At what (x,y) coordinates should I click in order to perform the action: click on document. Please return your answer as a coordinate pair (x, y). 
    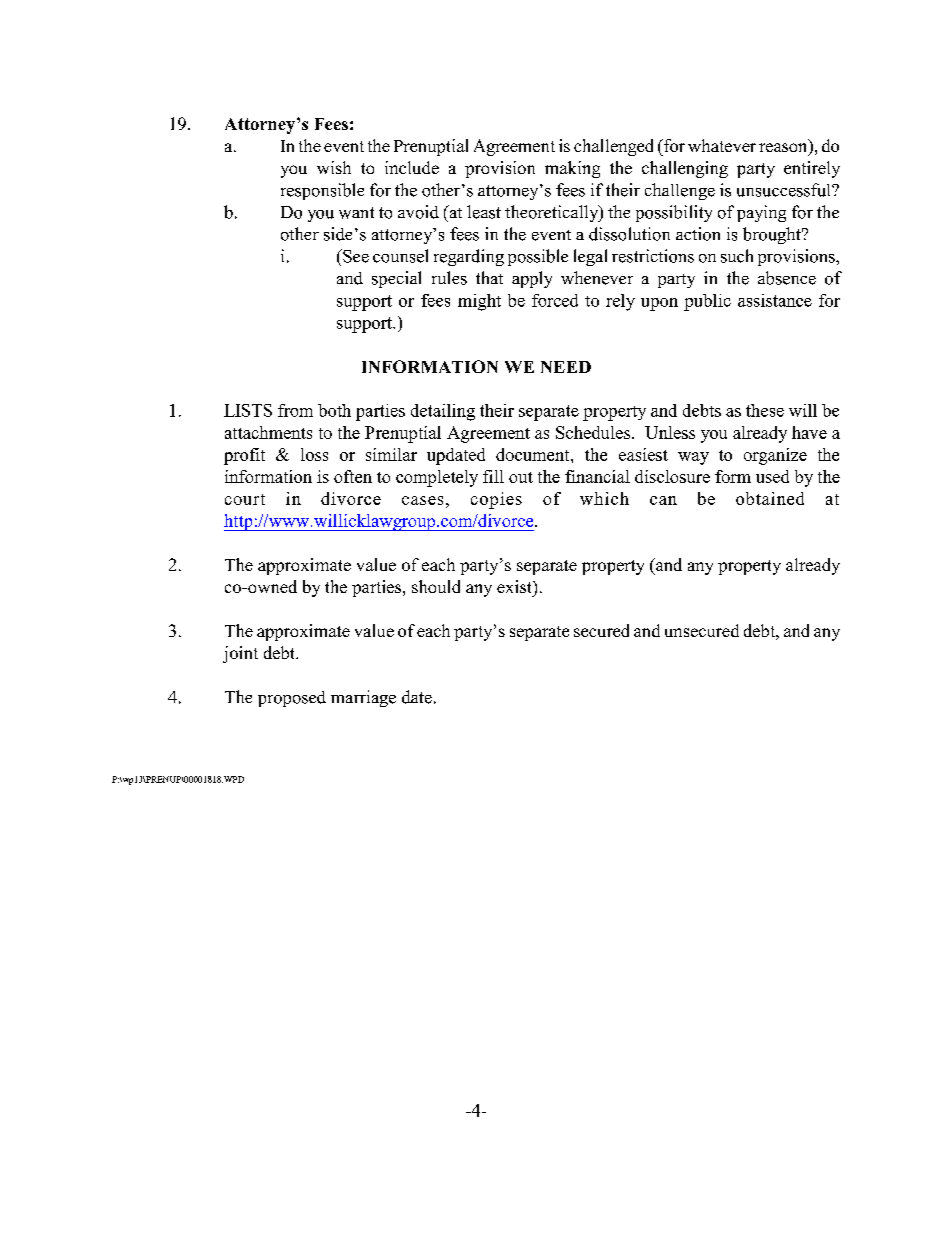
    Looking at the image, I should click on (534, 454).
